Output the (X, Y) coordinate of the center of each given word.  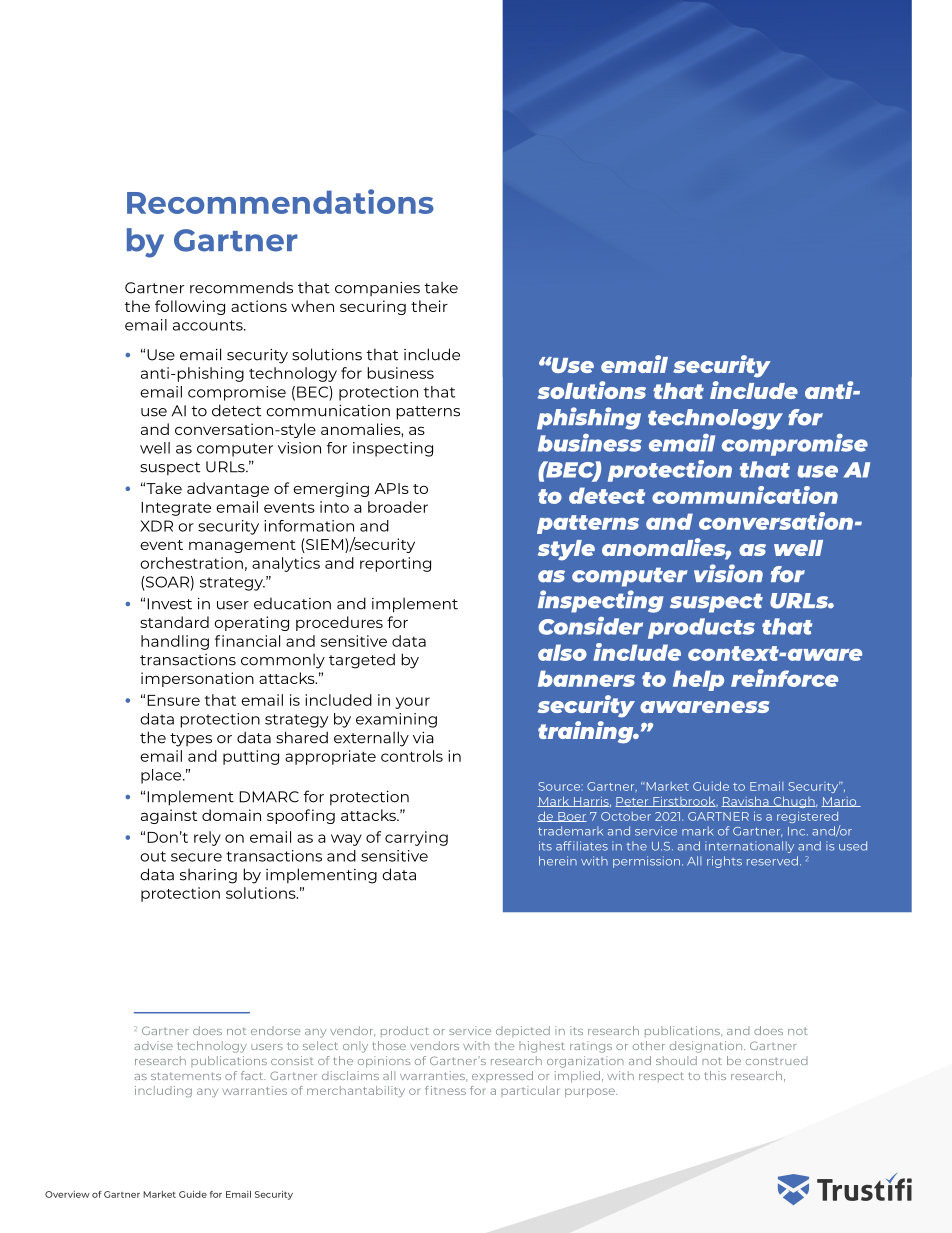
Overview (67, 1194)
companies (377, 289)
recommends (241, 288)
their (429, 306)
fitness (445, 1090)
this (715, 1075)
